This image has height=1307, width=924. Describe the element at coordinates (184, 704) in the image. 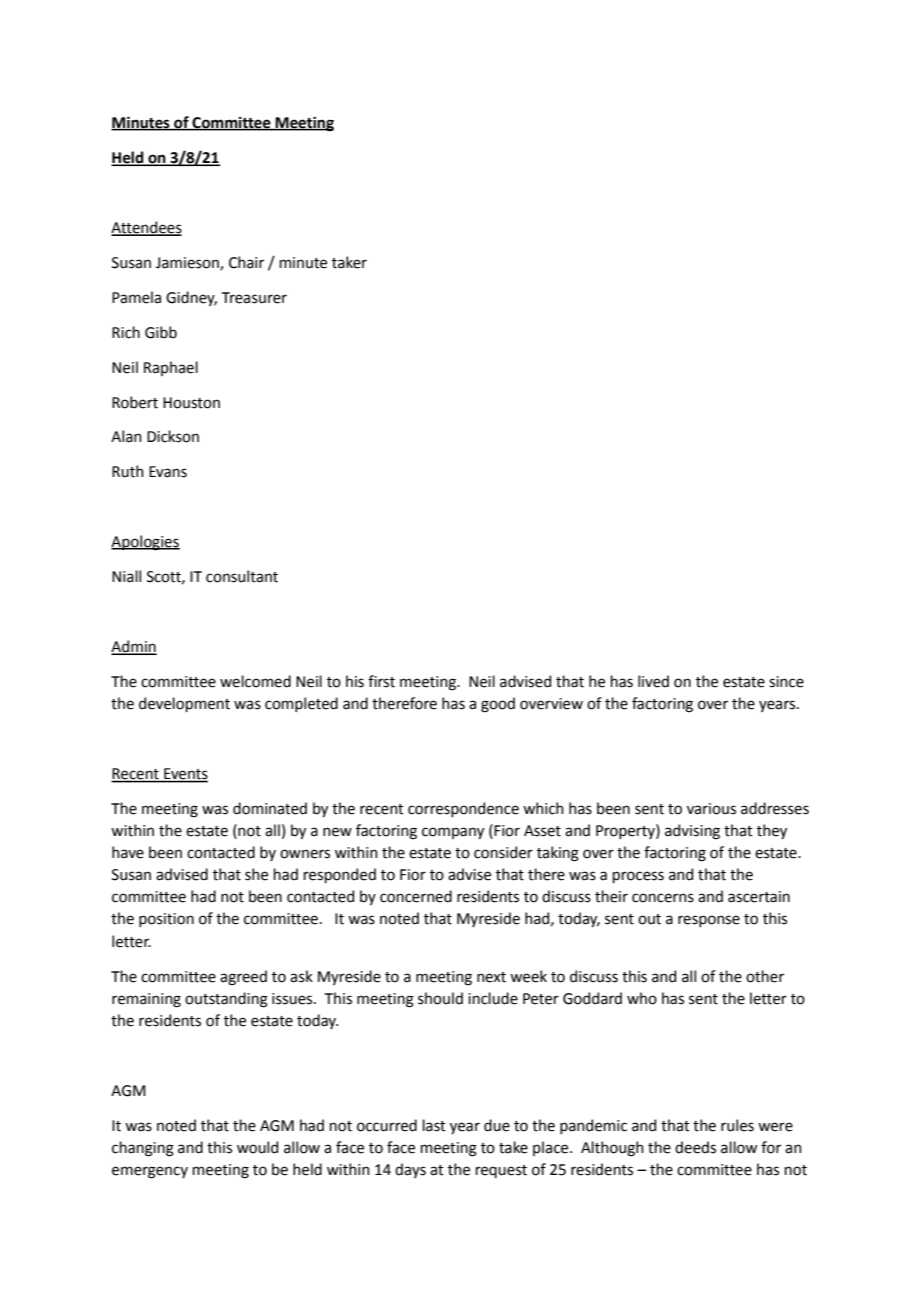

I see `development` at that location.
